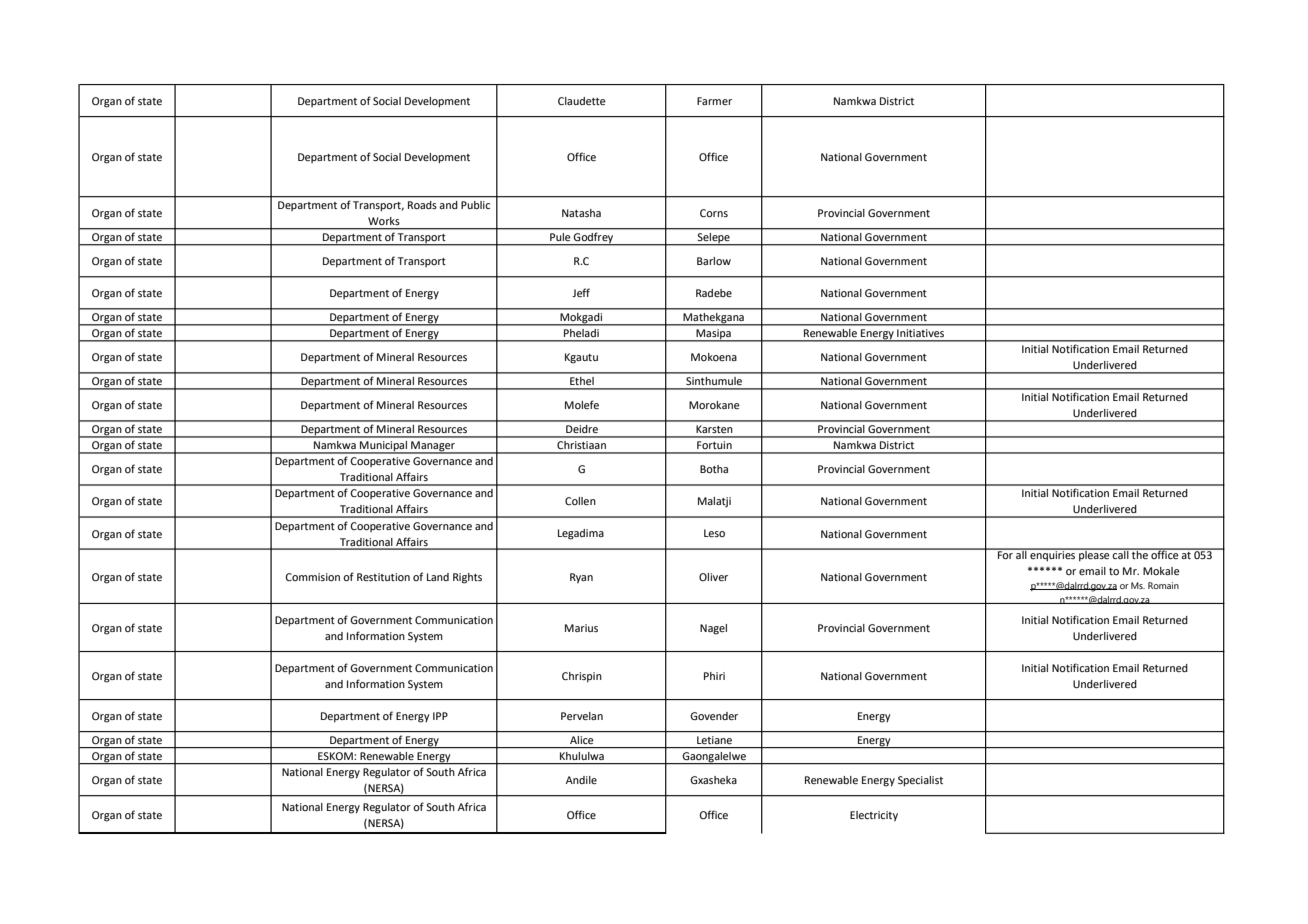 The height and width of the screenshot is (924, 1308). I want to click on Roads, so click(422, 205).
